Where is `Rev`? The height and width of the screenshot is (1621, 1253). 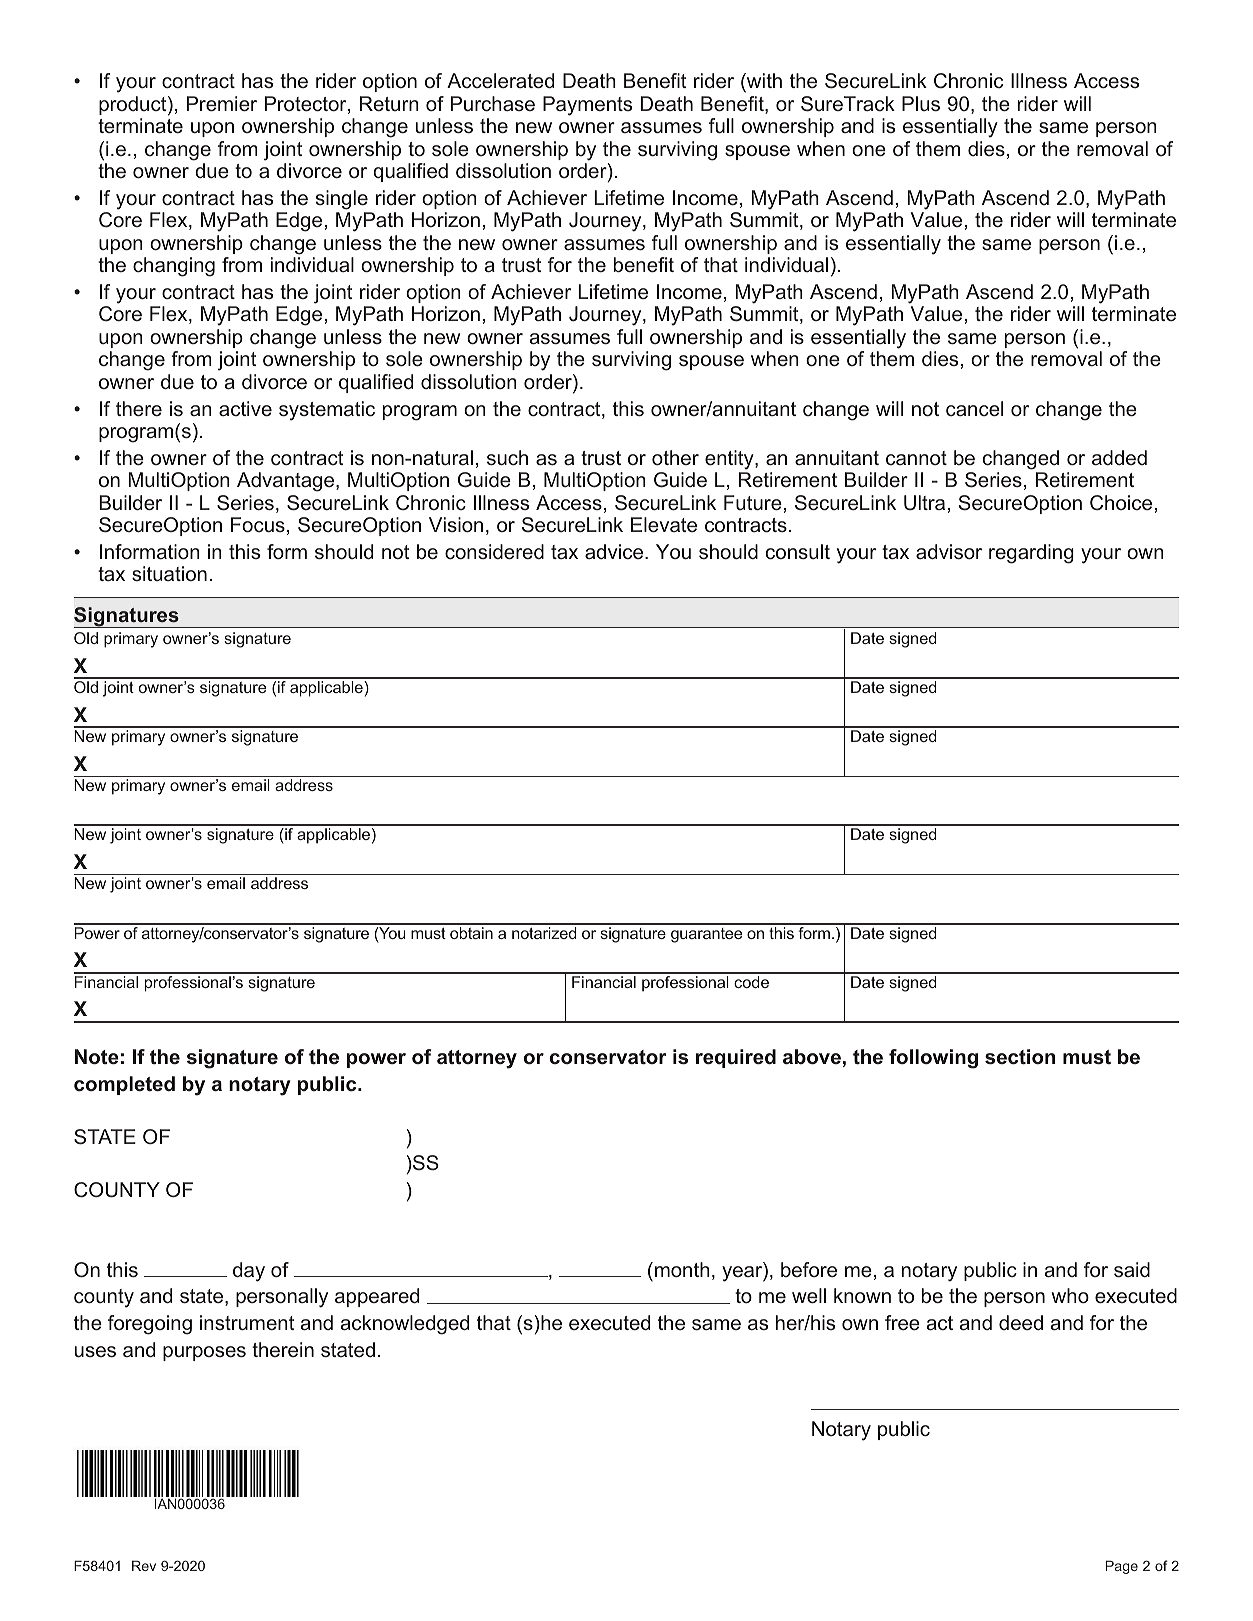 Rev is located at coordinates (144, 1565).
